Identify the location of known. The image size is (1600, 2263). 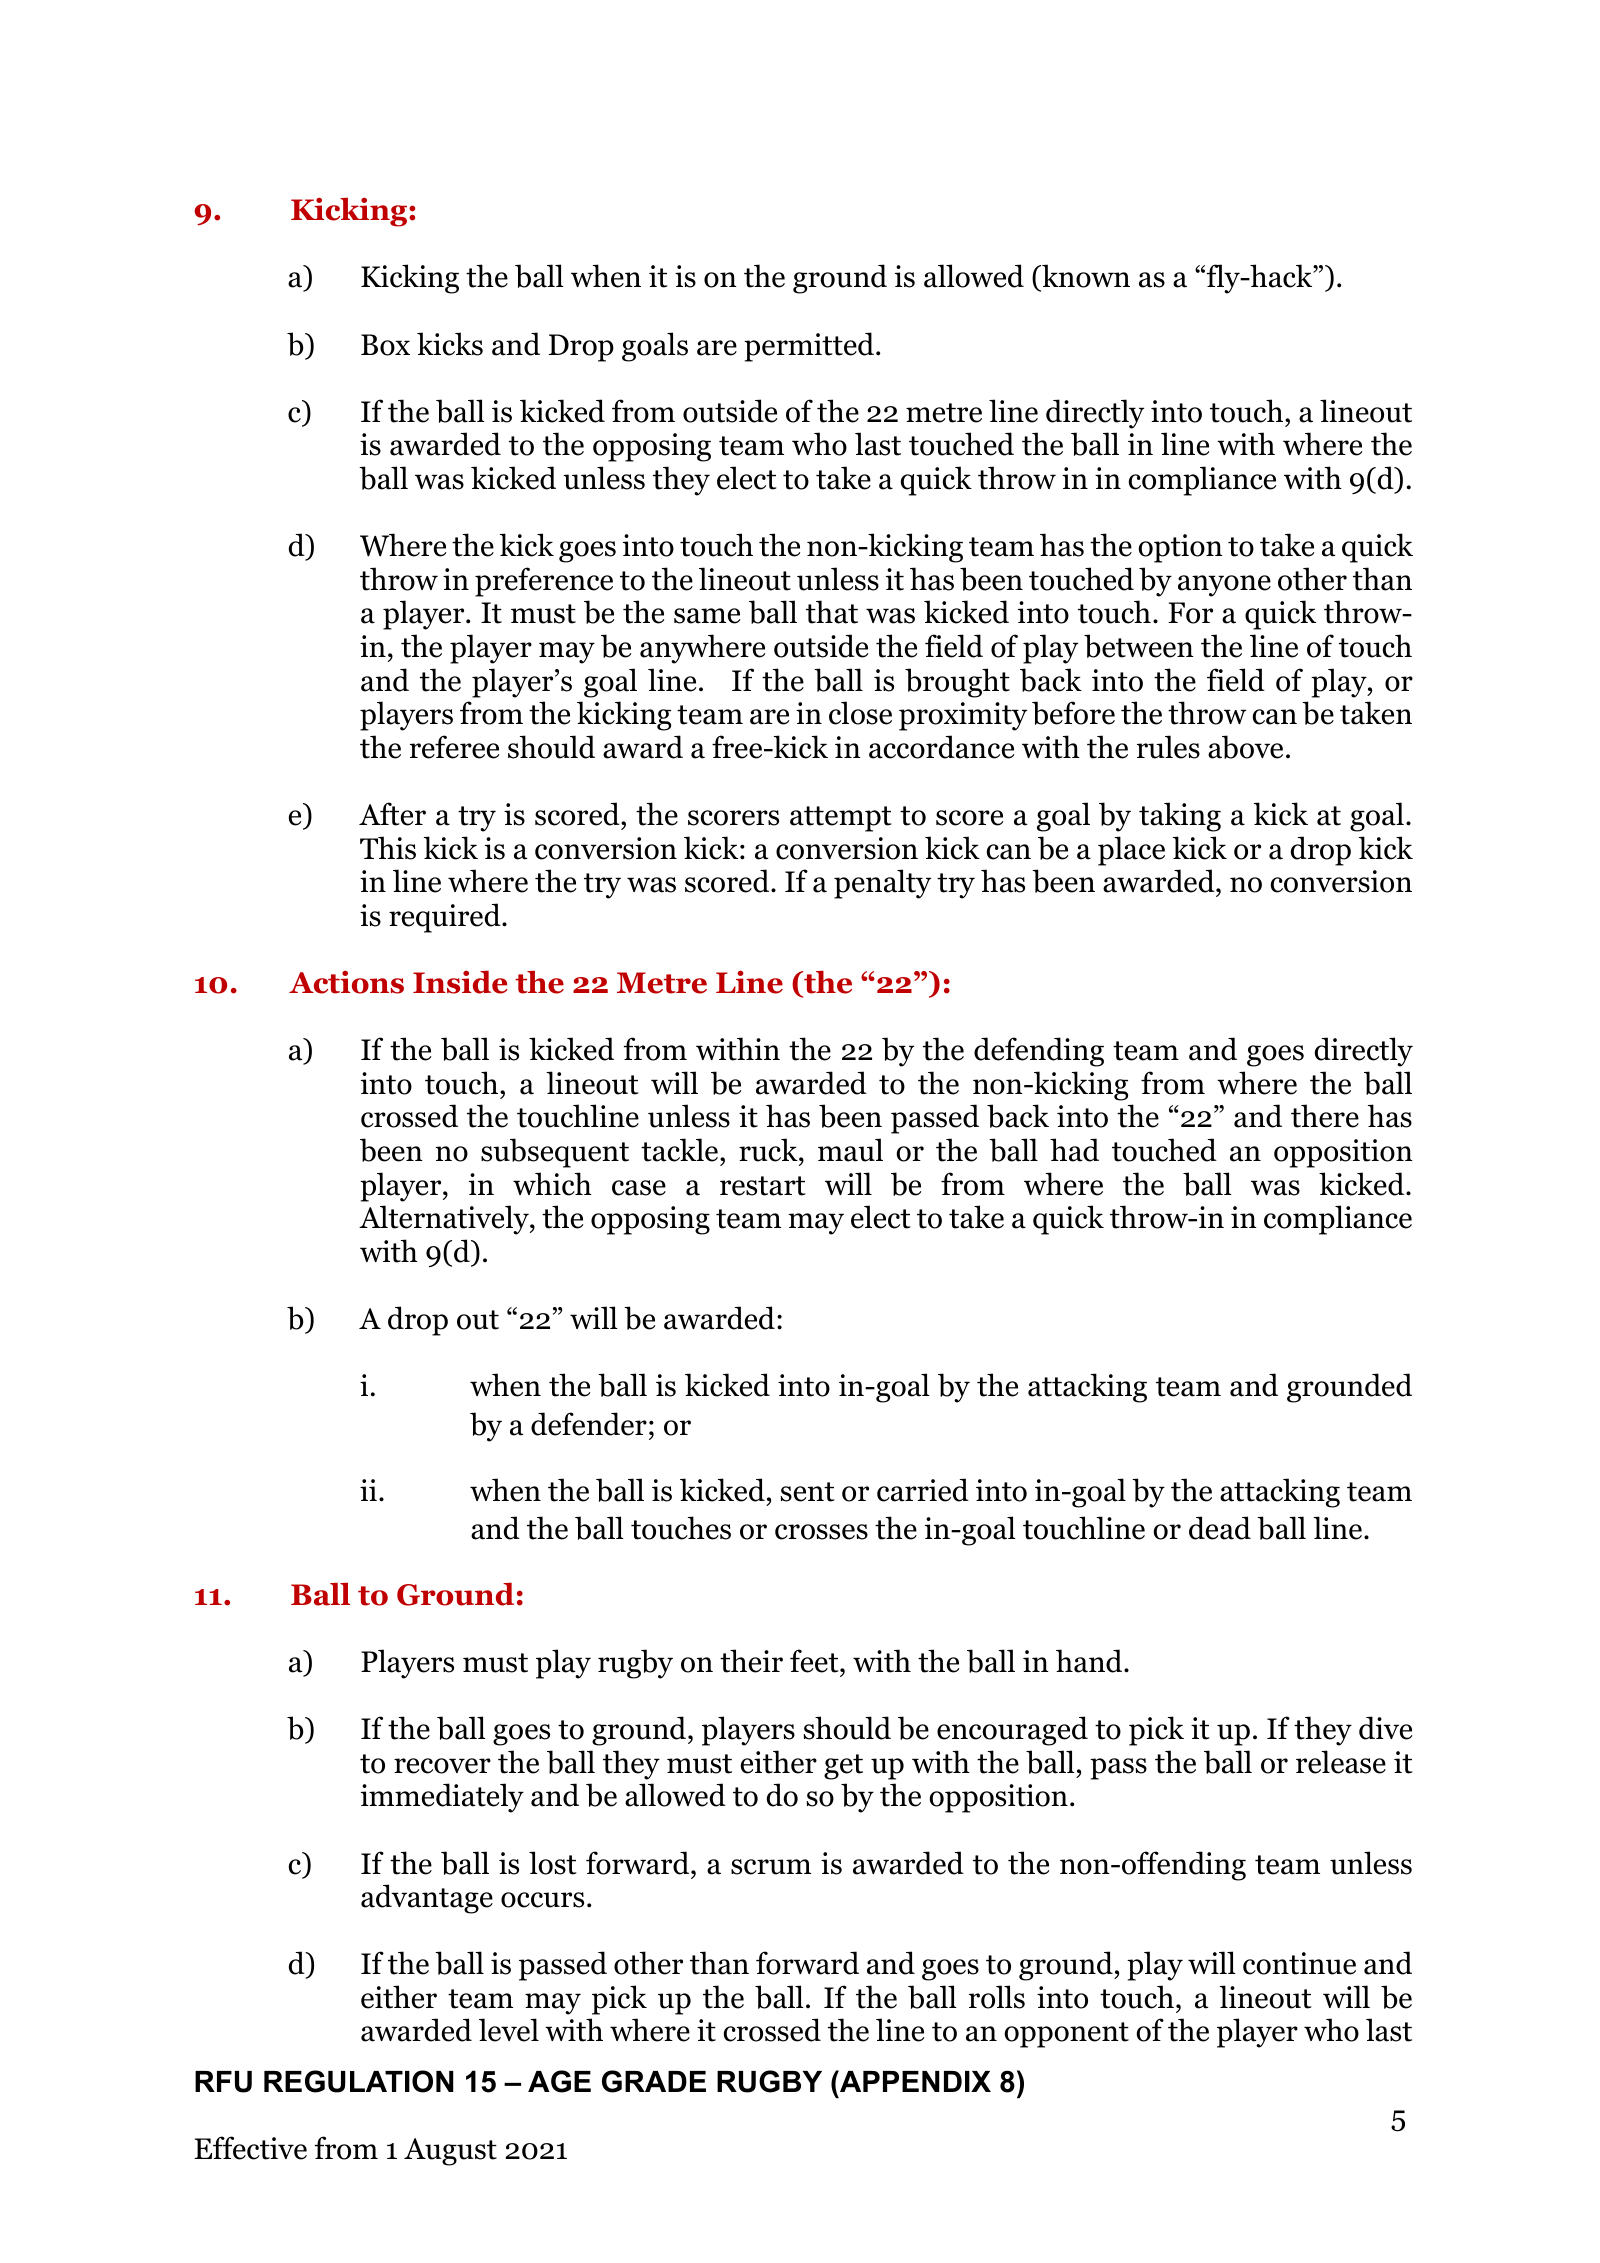
(1085, 277).
